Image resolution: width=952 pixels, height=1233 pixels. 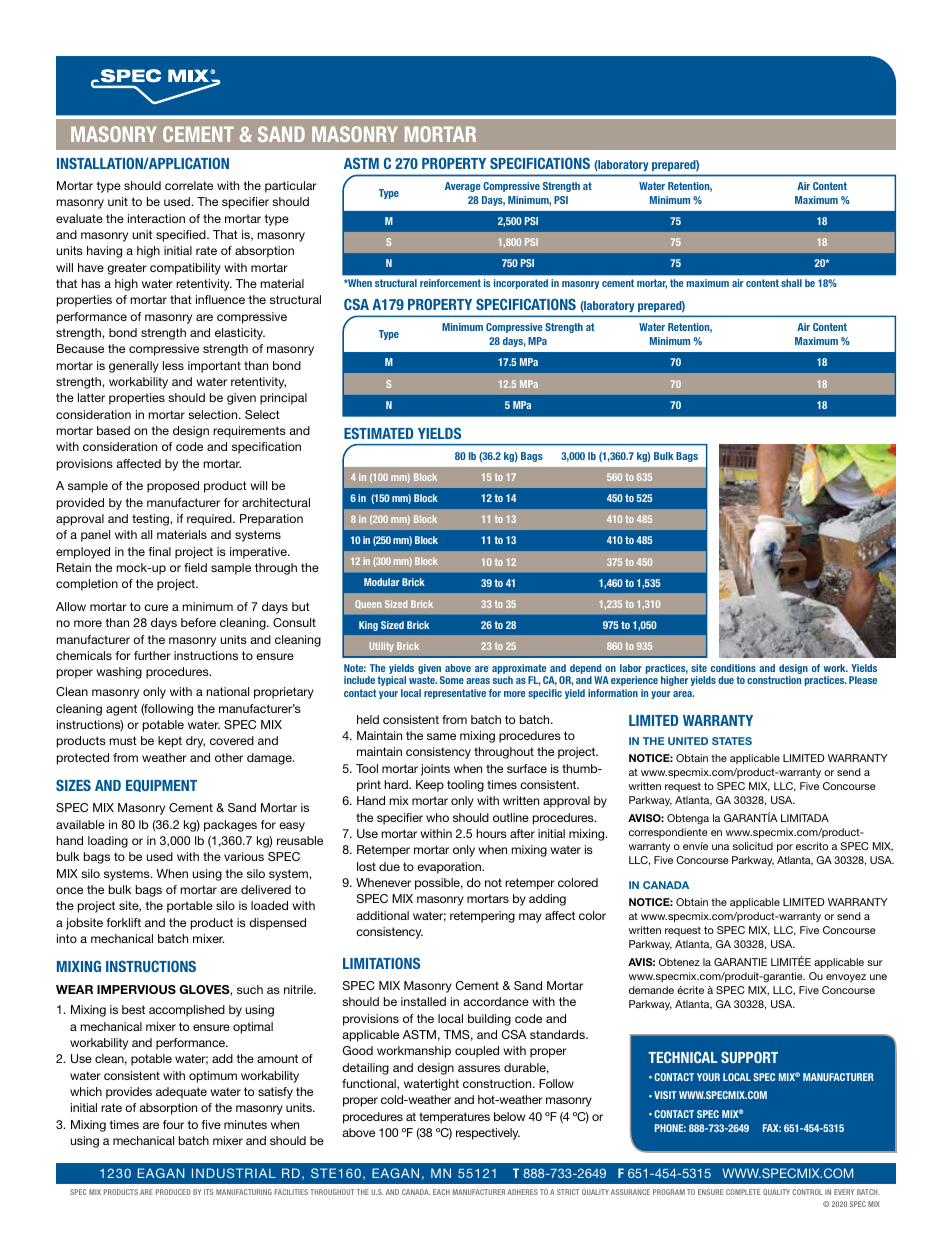 I want to click on Average, so click(x=463, y=187).
